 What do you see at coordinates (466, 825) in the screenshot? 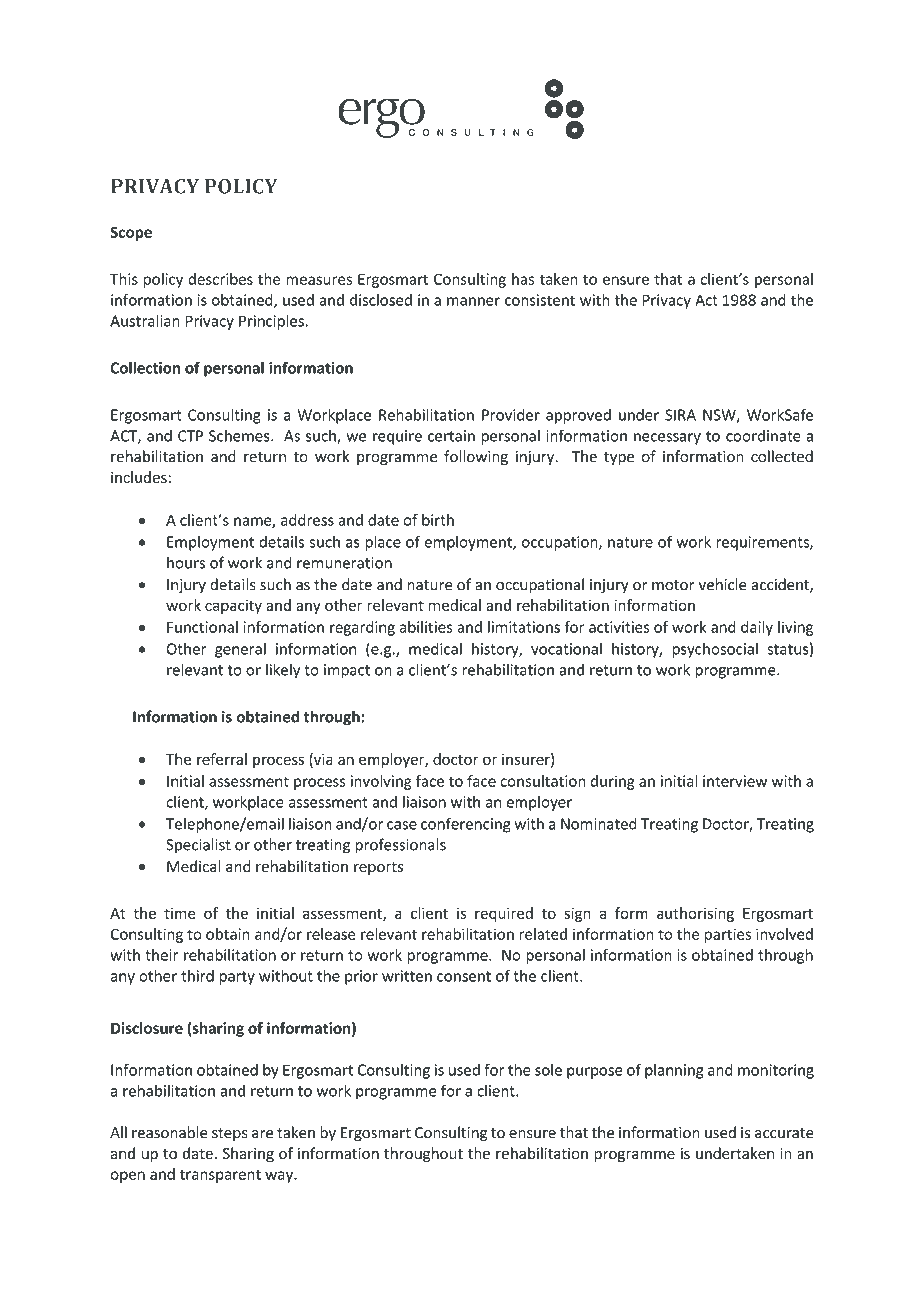
I see `conferencing` at bounding box center [466, 825].
